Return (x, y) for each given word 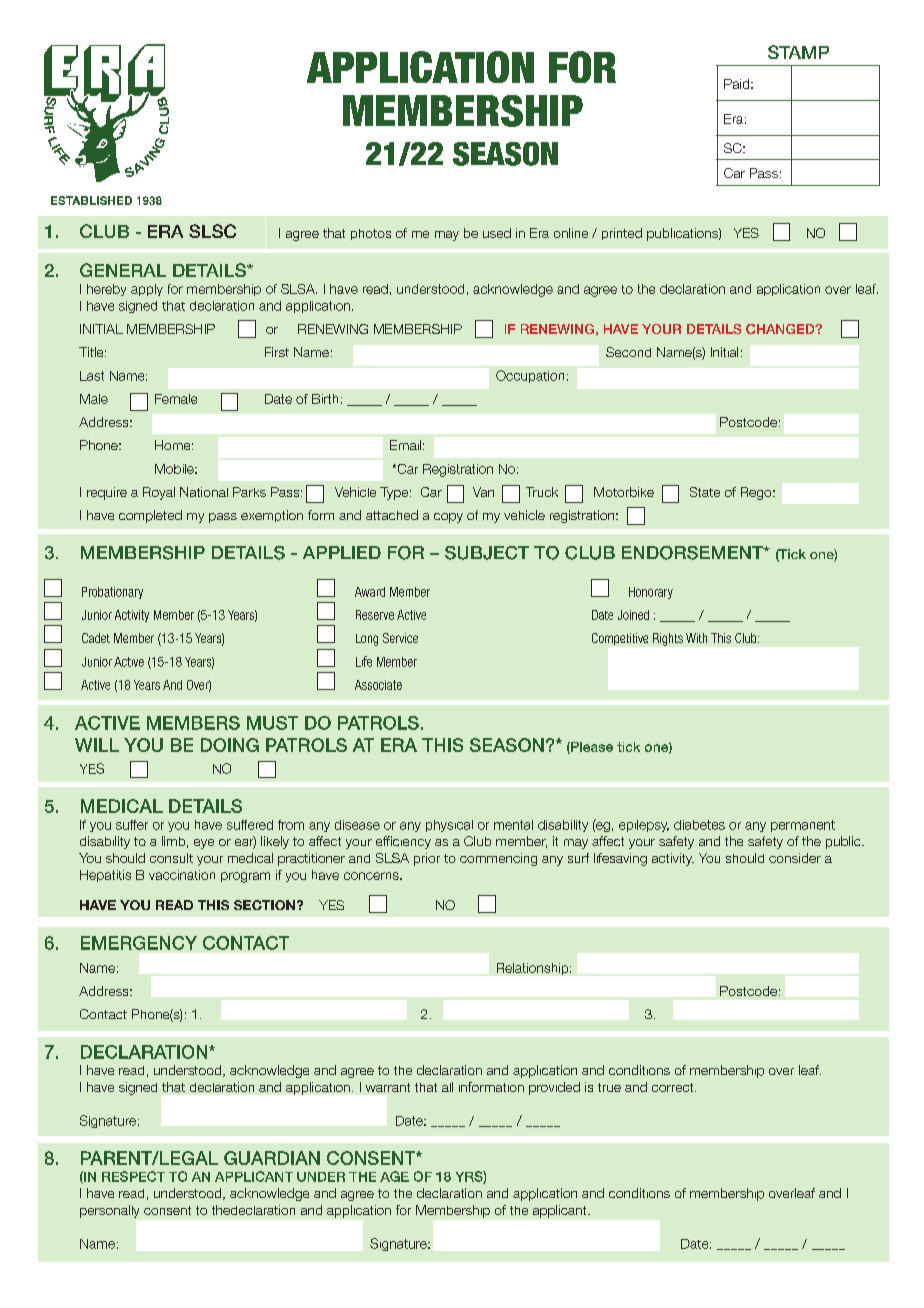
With (696, 638)
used (497, 233)
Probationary (112, 593)
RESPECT (133, 1176)
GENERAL (123, 270)
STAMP (798, 52)
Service (400, 638)
